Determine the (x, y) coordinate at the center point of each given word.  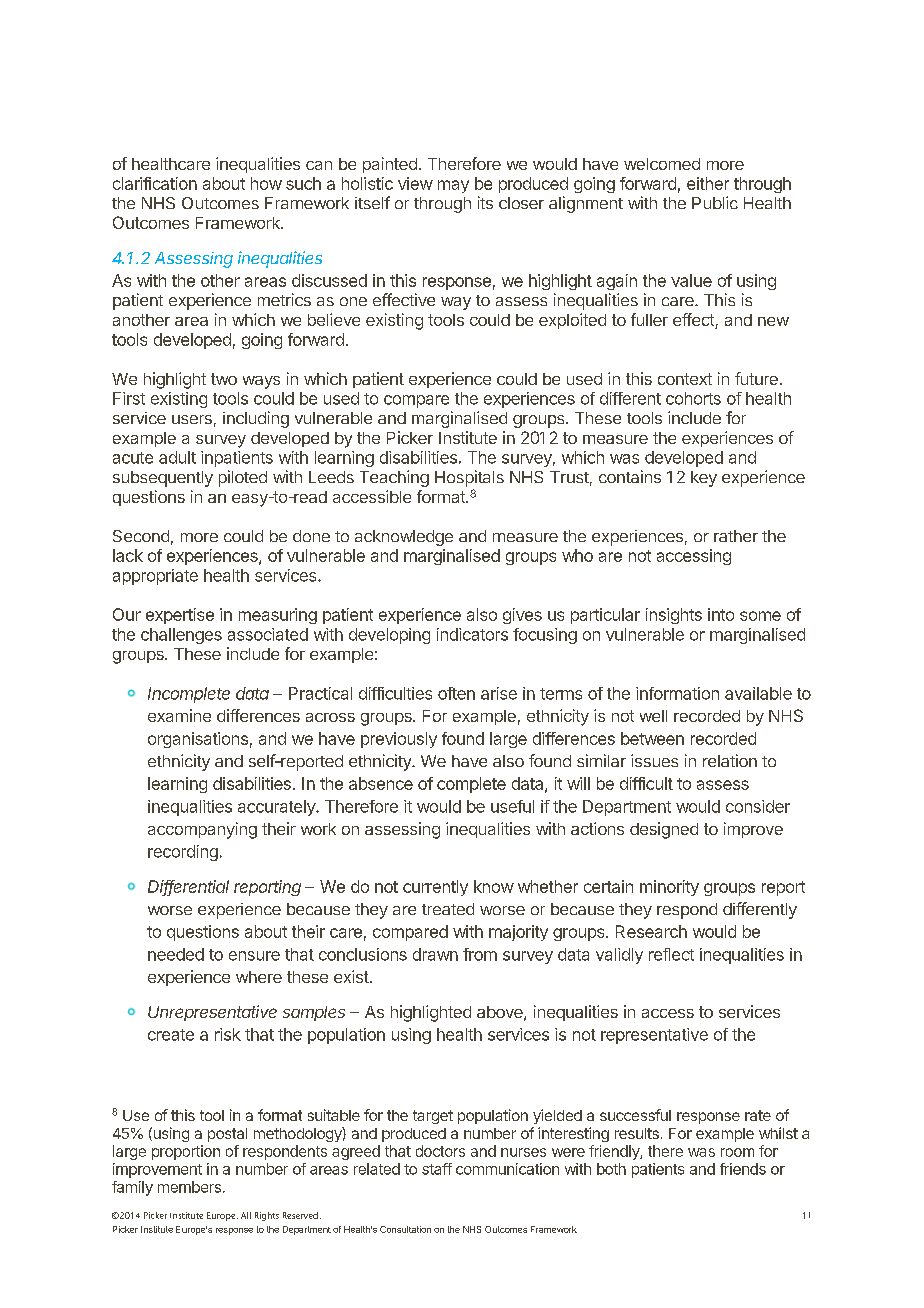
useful (512, 806)
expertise (180, 616)
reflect (671, 954)
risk (228, 1034)
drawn (435, 954)
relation (730, 760)
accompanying (202, 830)
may (453, 186)
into (721, 614)
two (224, 379)
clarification (155, 183)
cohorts (693, 398)
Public (715, 202)
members (189, 1187)
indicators (472, 634)
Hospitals (469, 478)
